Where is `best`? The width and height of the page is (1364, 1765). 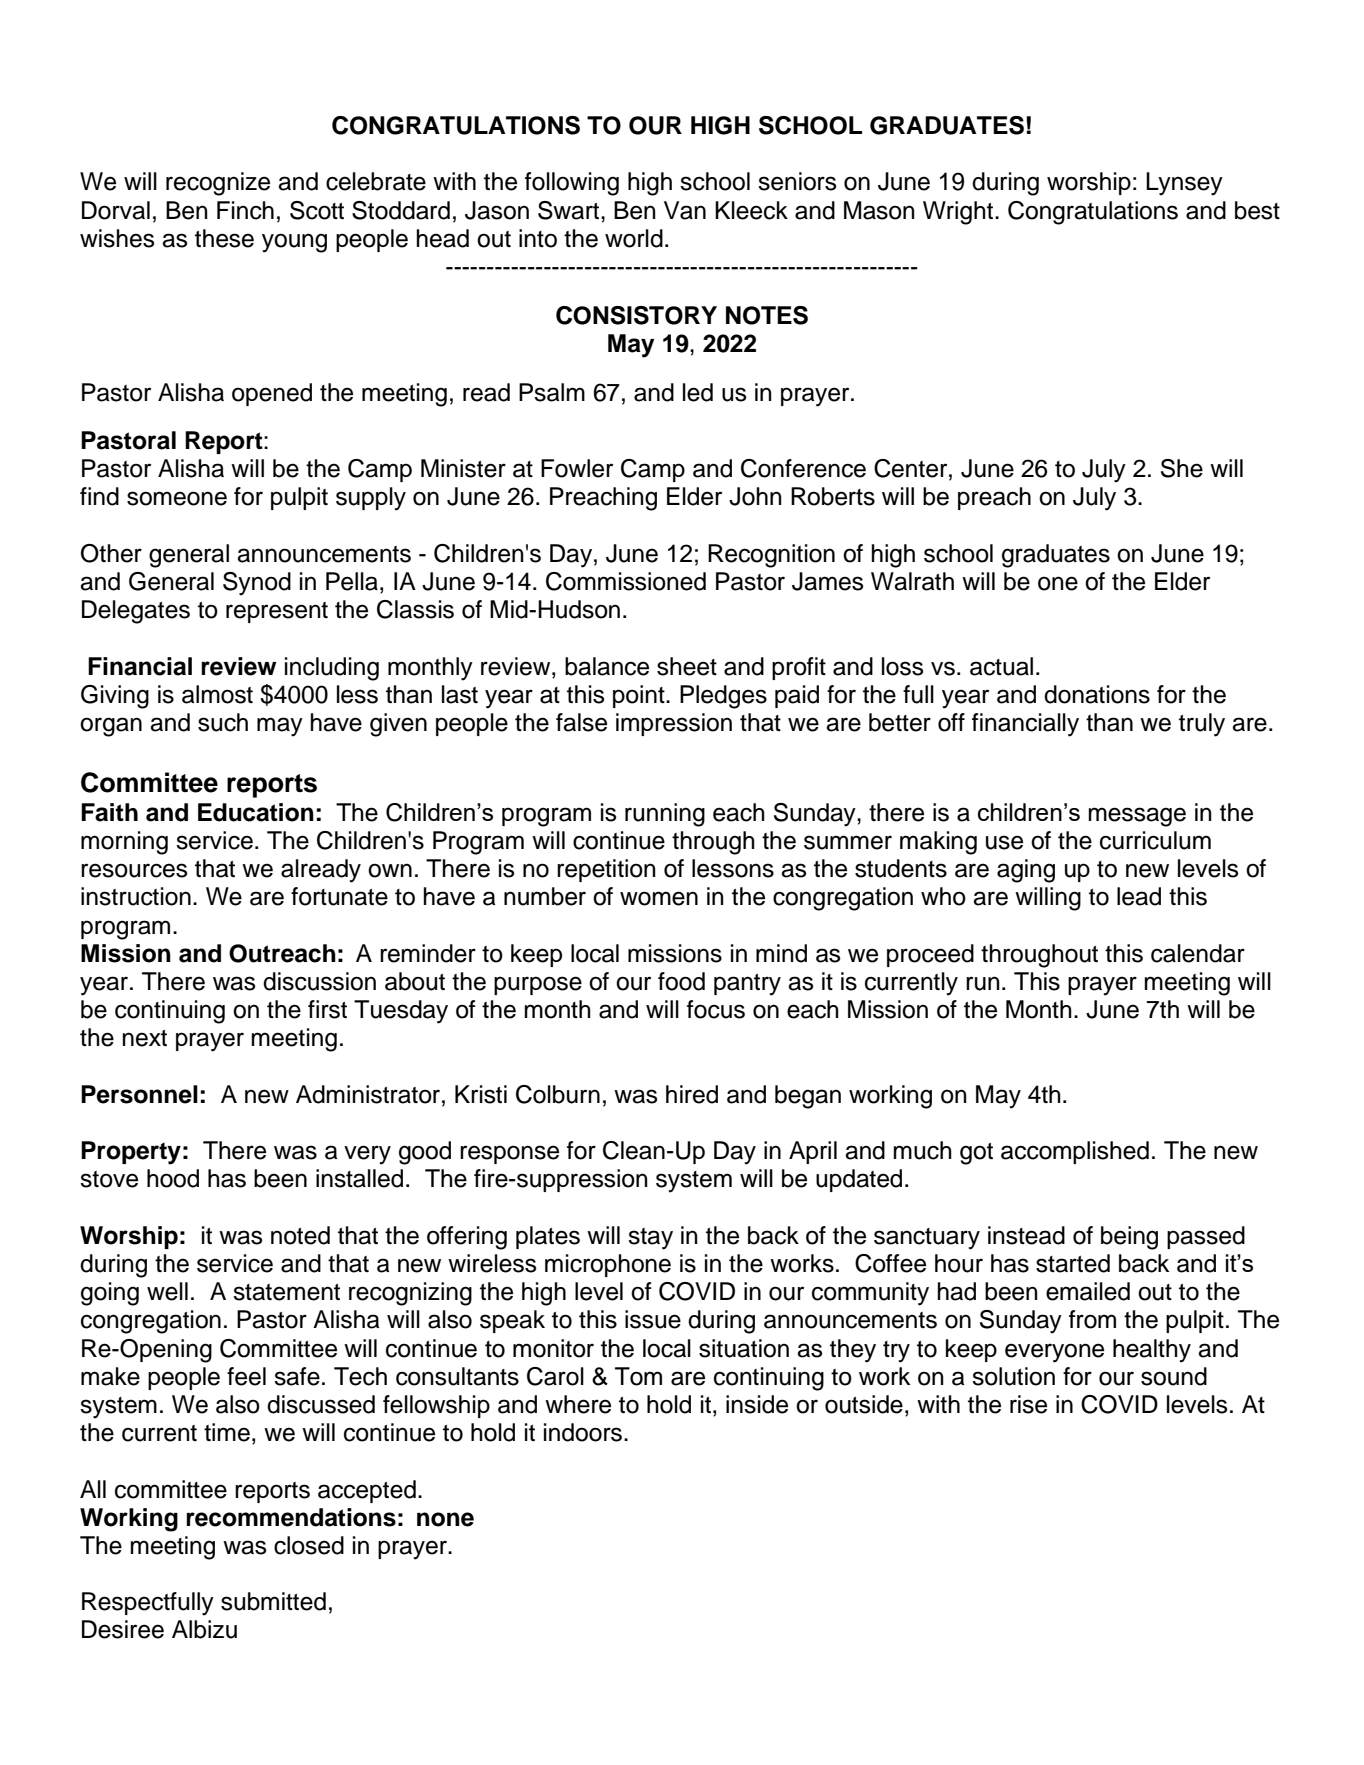
best is located at coordinates (1257, 210).
